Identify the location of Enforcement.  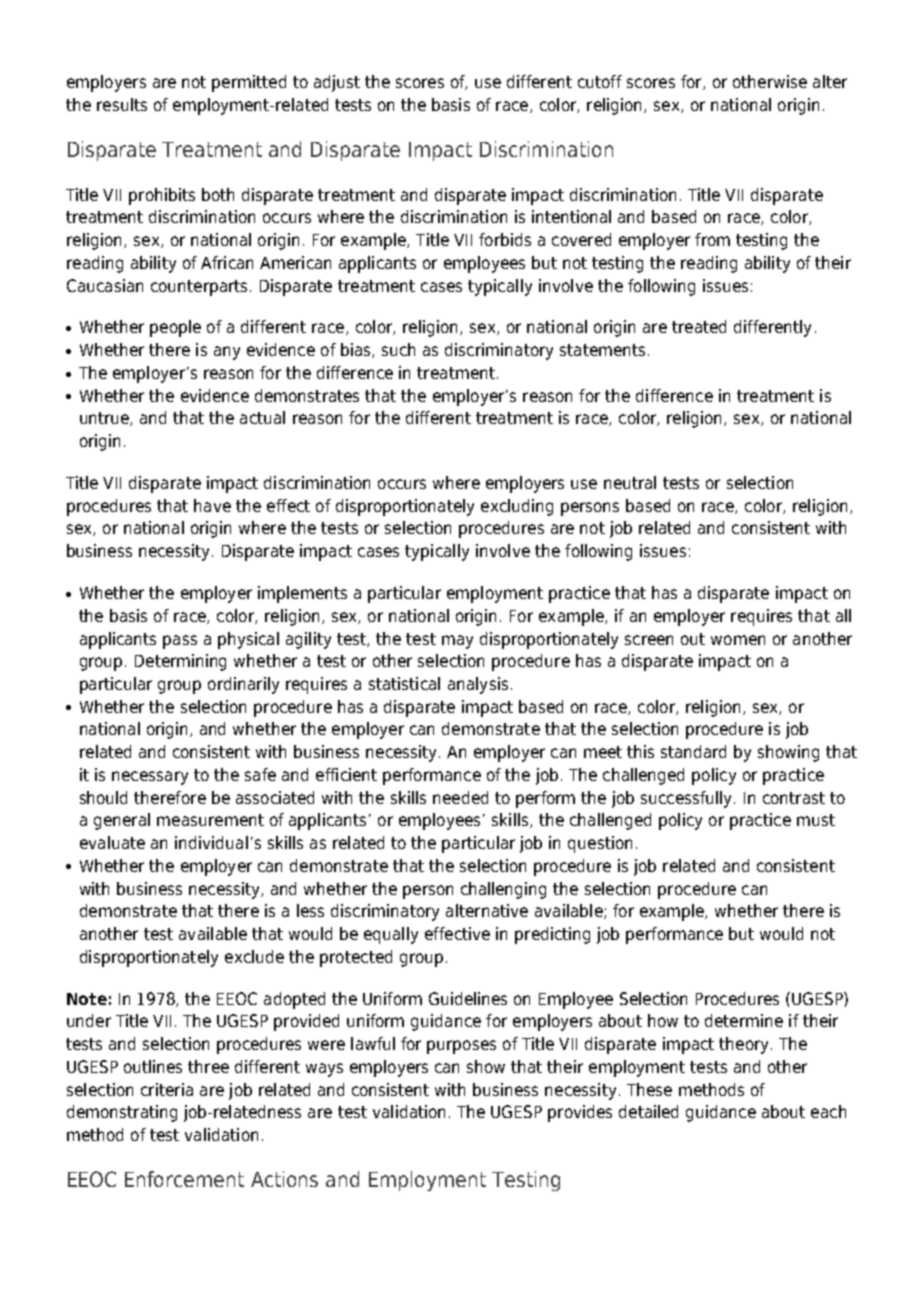
(184, 1179).
